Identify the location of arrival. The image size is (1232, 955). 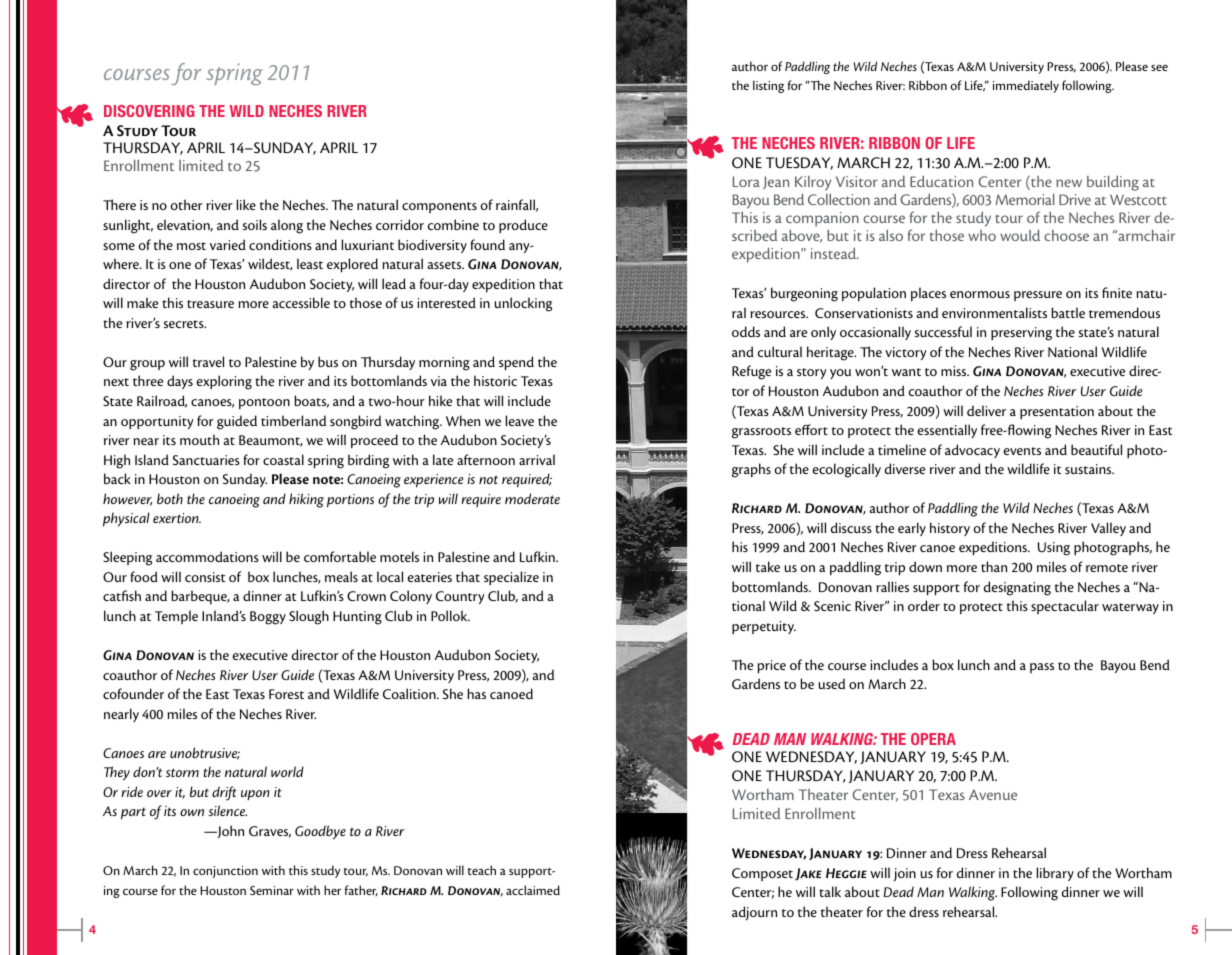
(537, 459).
